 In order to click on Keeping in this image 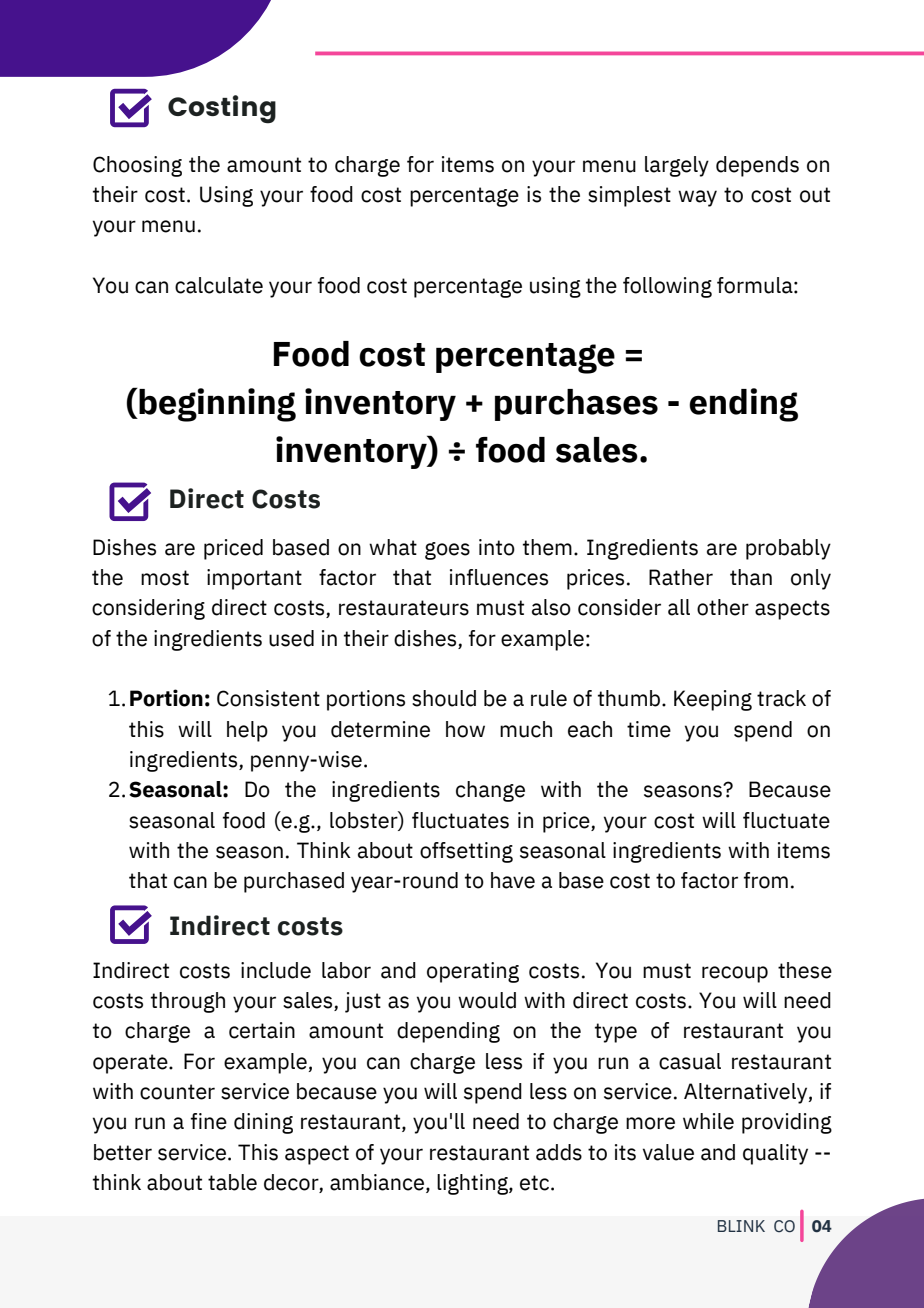, I will do `click(713, 700)`.
